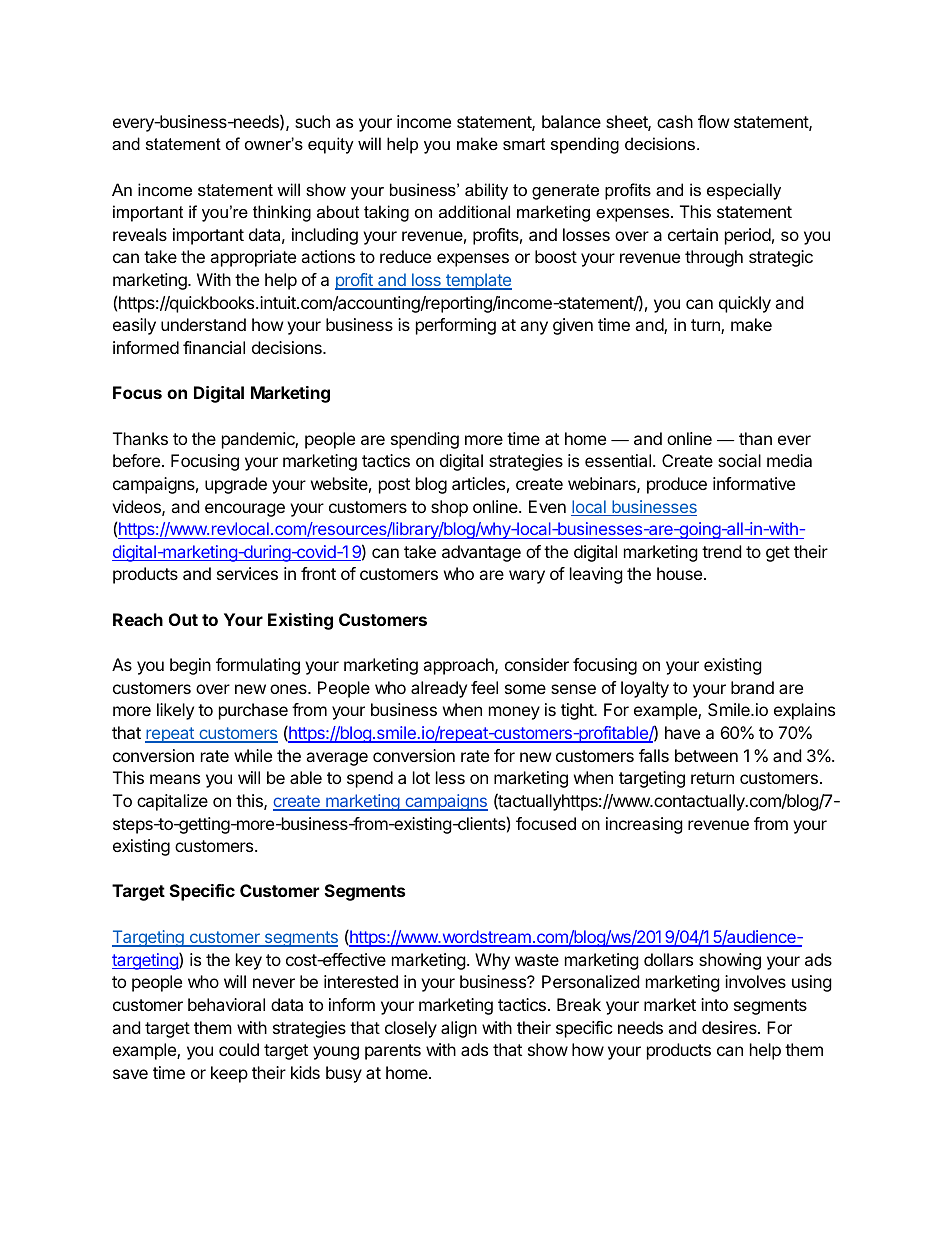 The image size is (952, 1233). Describe the element at coordinates (450, 777) in the screenshot. I see `less` at that location.
